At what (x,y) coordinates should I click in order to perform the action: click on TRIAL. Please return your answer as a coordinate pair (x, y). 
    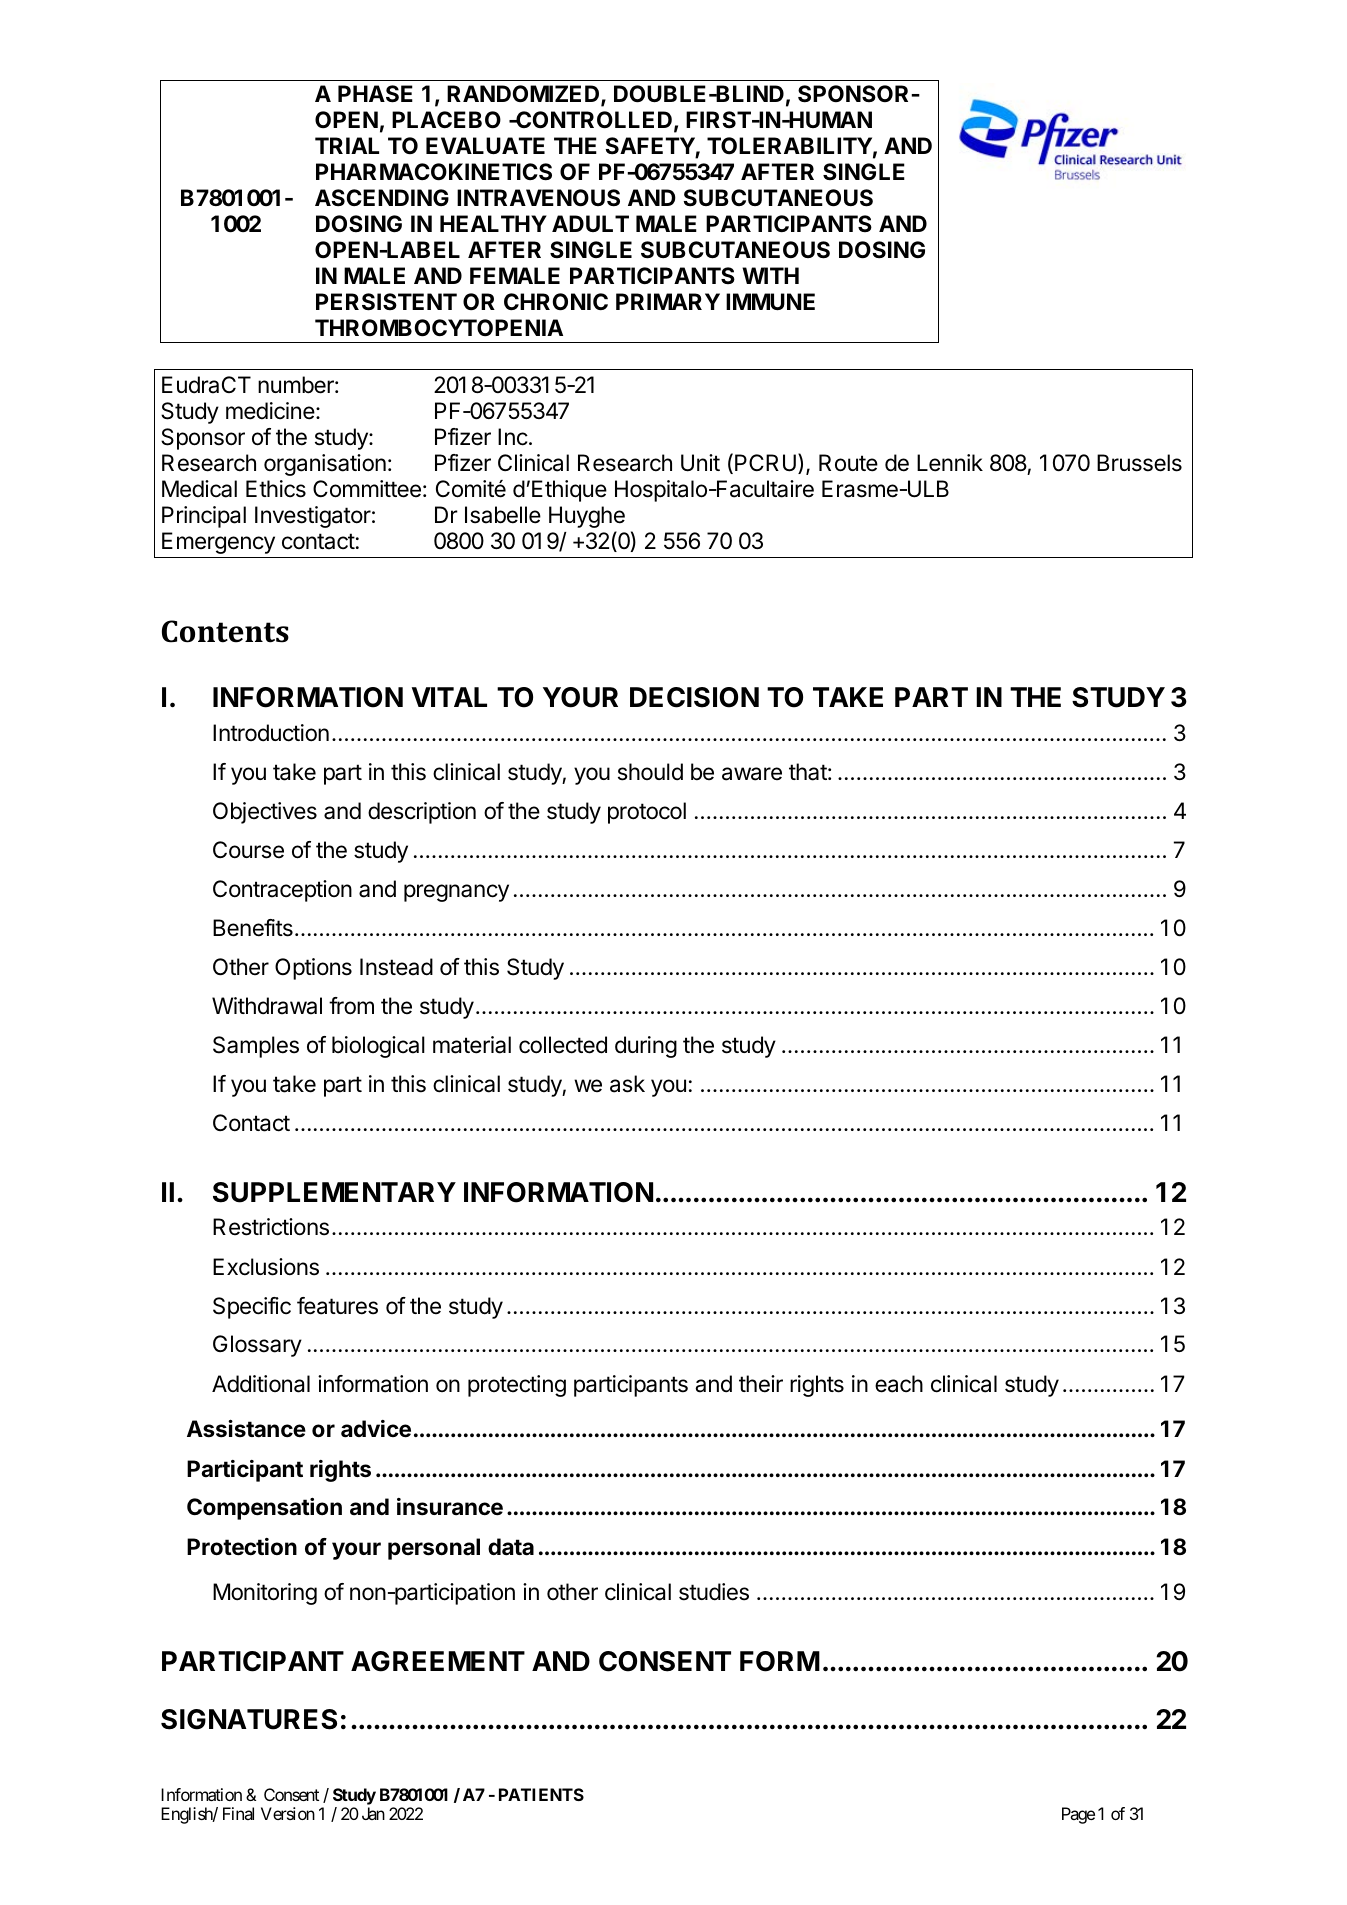
    Looking at the image, I should click on (347, 145).
